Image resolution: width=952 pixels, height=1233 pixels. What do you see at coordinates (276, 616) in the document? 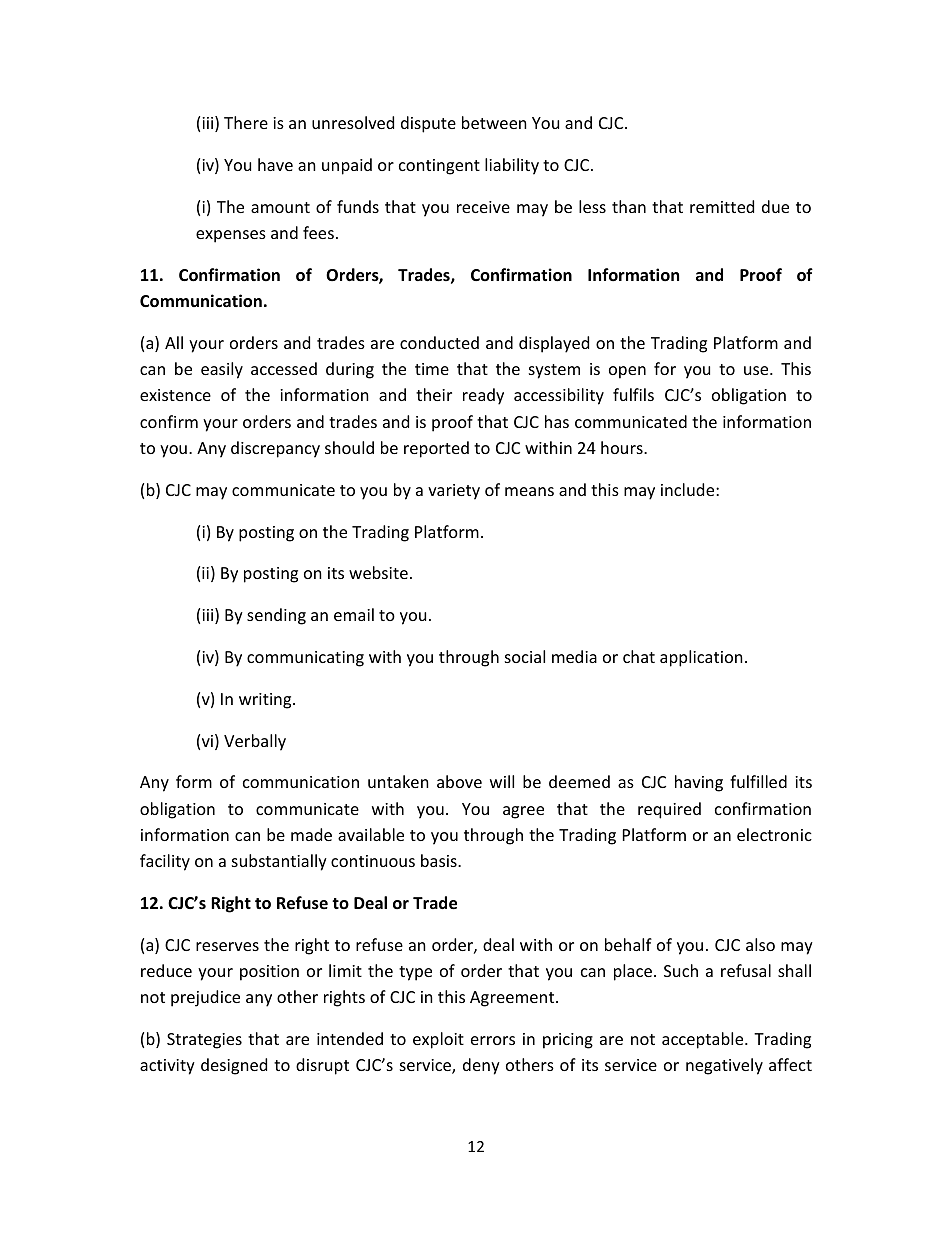
I see `sending` at bounding box center [276, 616].
